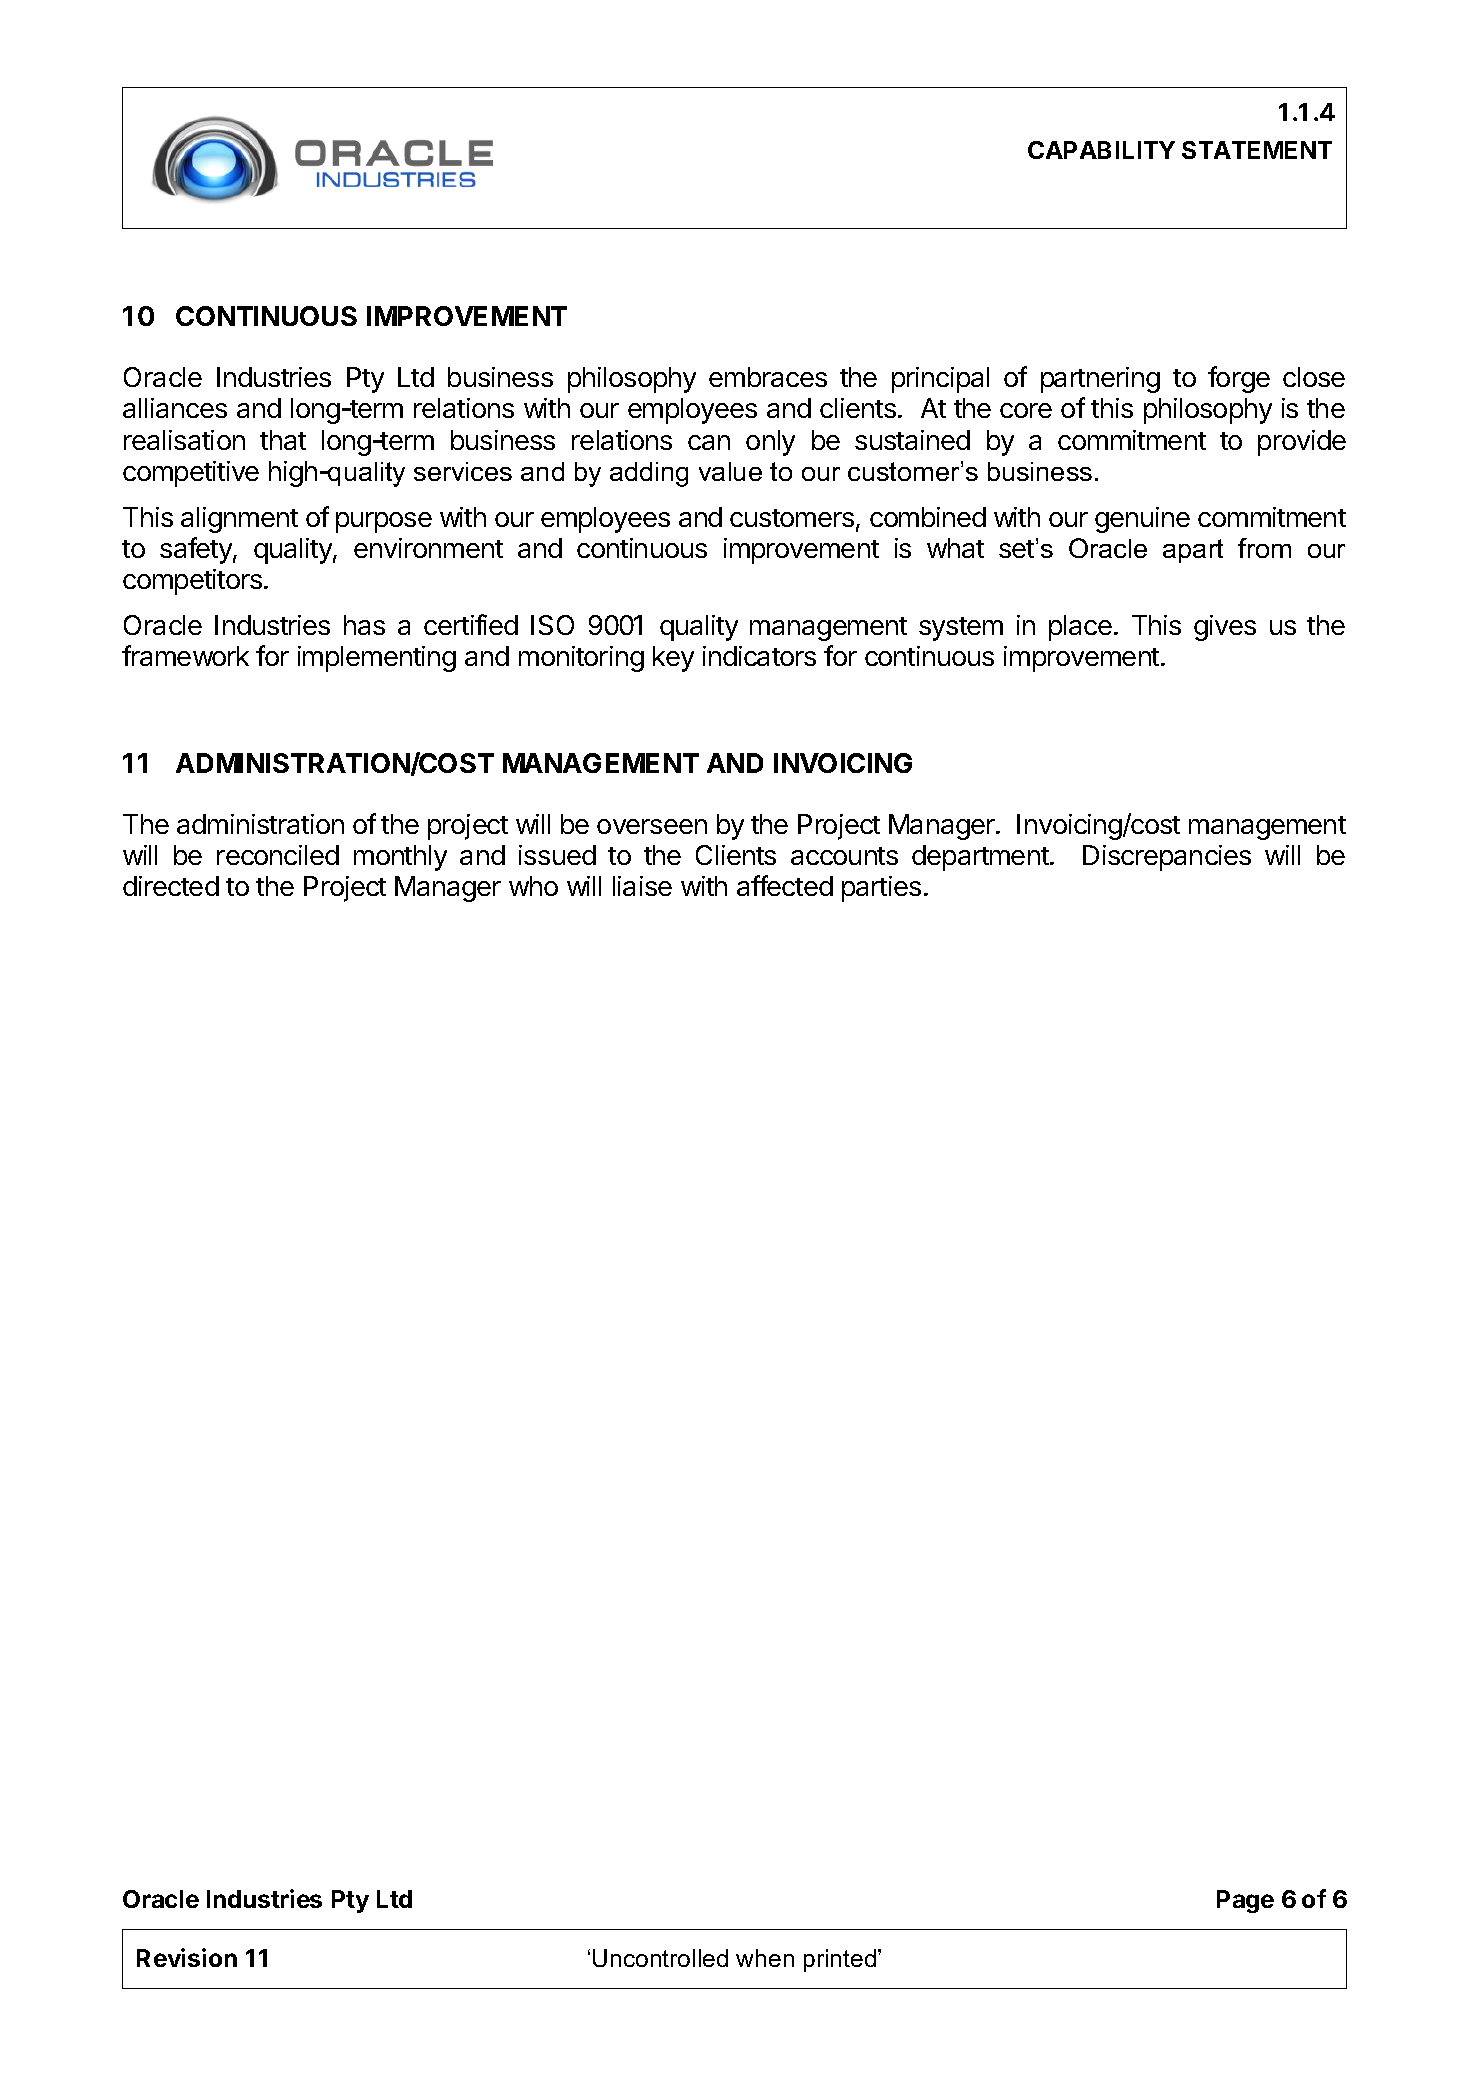 The width and height of the screenshot is (1468, 2076). What do you see at coordinates (187, 1957) in the screenshot?
I see `Revision` at bounding box center [187, 1957].
